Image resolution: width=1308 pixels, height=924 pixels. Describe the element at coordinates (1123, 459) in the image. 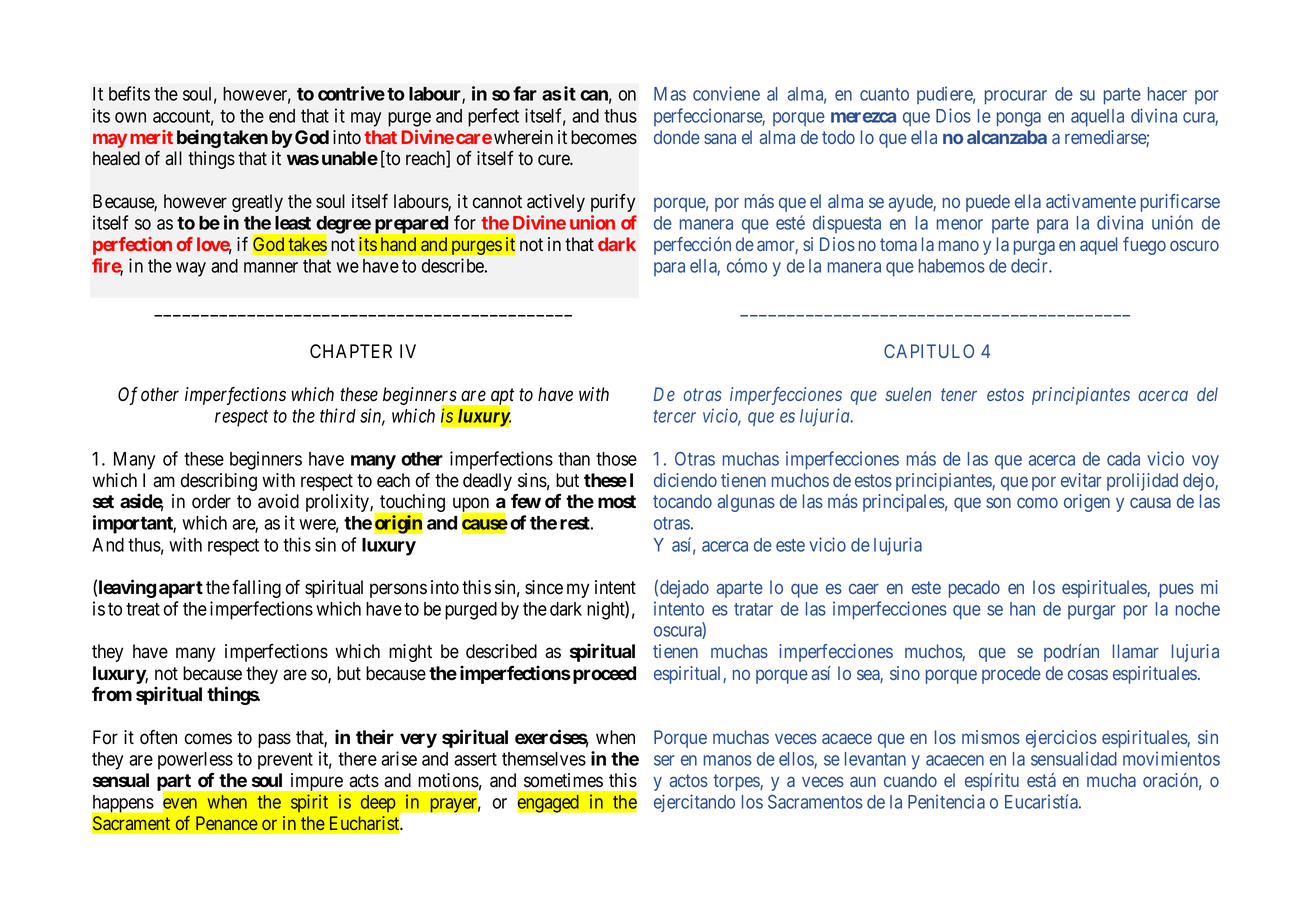

I see `cada` at that location.
